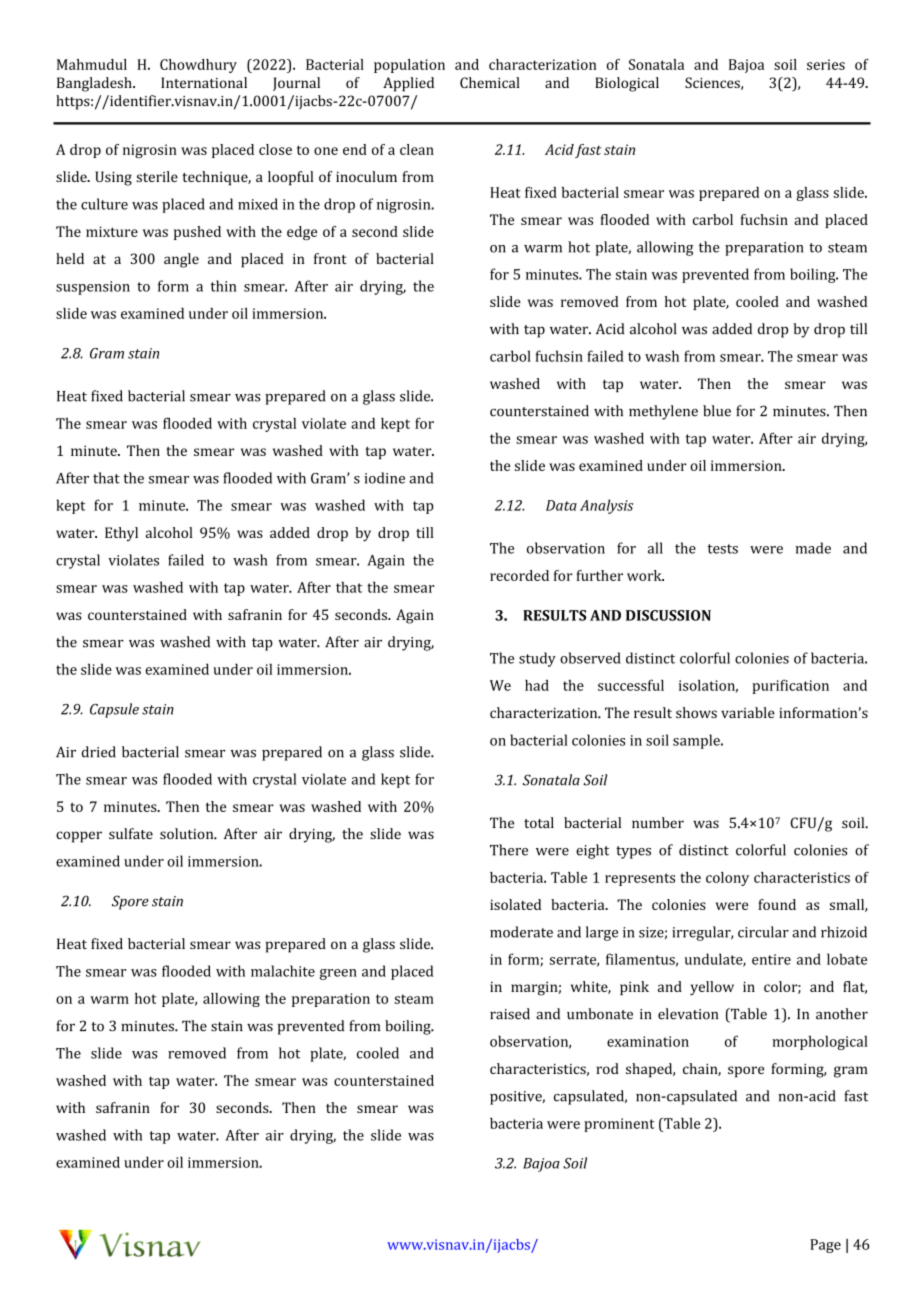 This page has height=1308, width=924. Describe the element at coordinates (790, 686) in the page. I see `purification` at that location.
